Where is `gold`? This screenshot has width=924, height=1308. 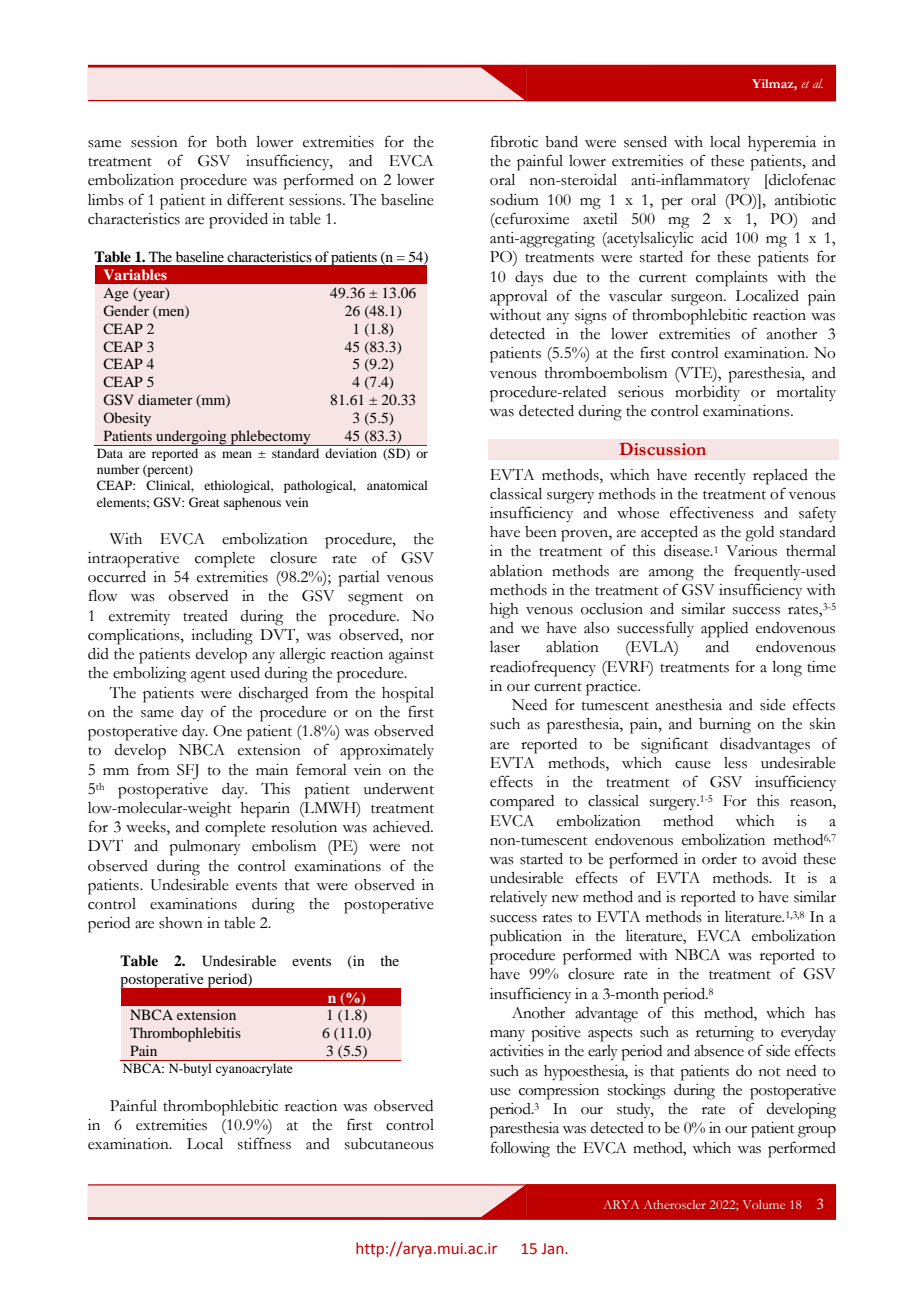
gold is located at coordinates (759, 534).
